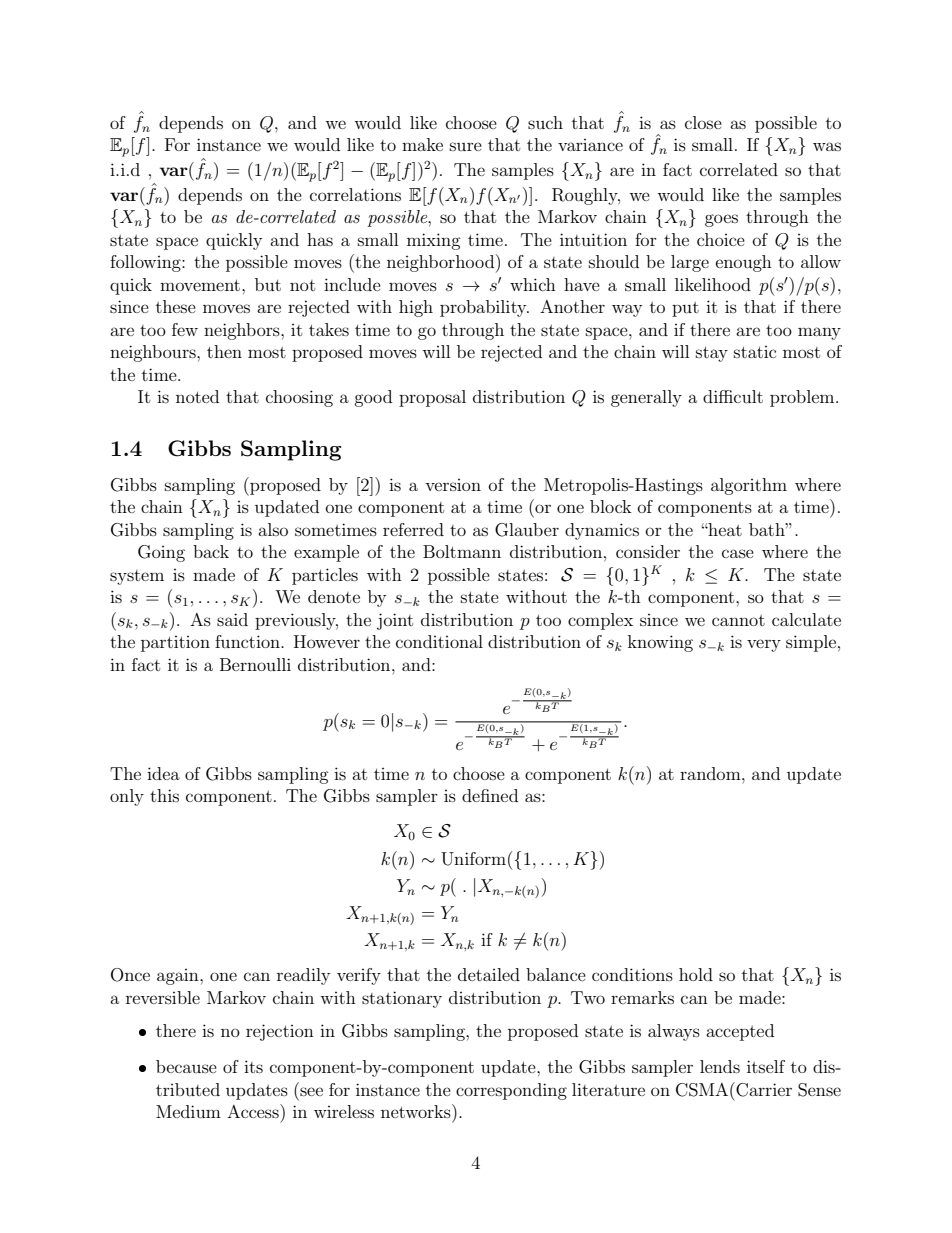 The height and width of the screenshot is (1233, 952). What do you see at coordinates (738, 553) in the screenshot?
I see `case` at bounding box center [738, 553].
